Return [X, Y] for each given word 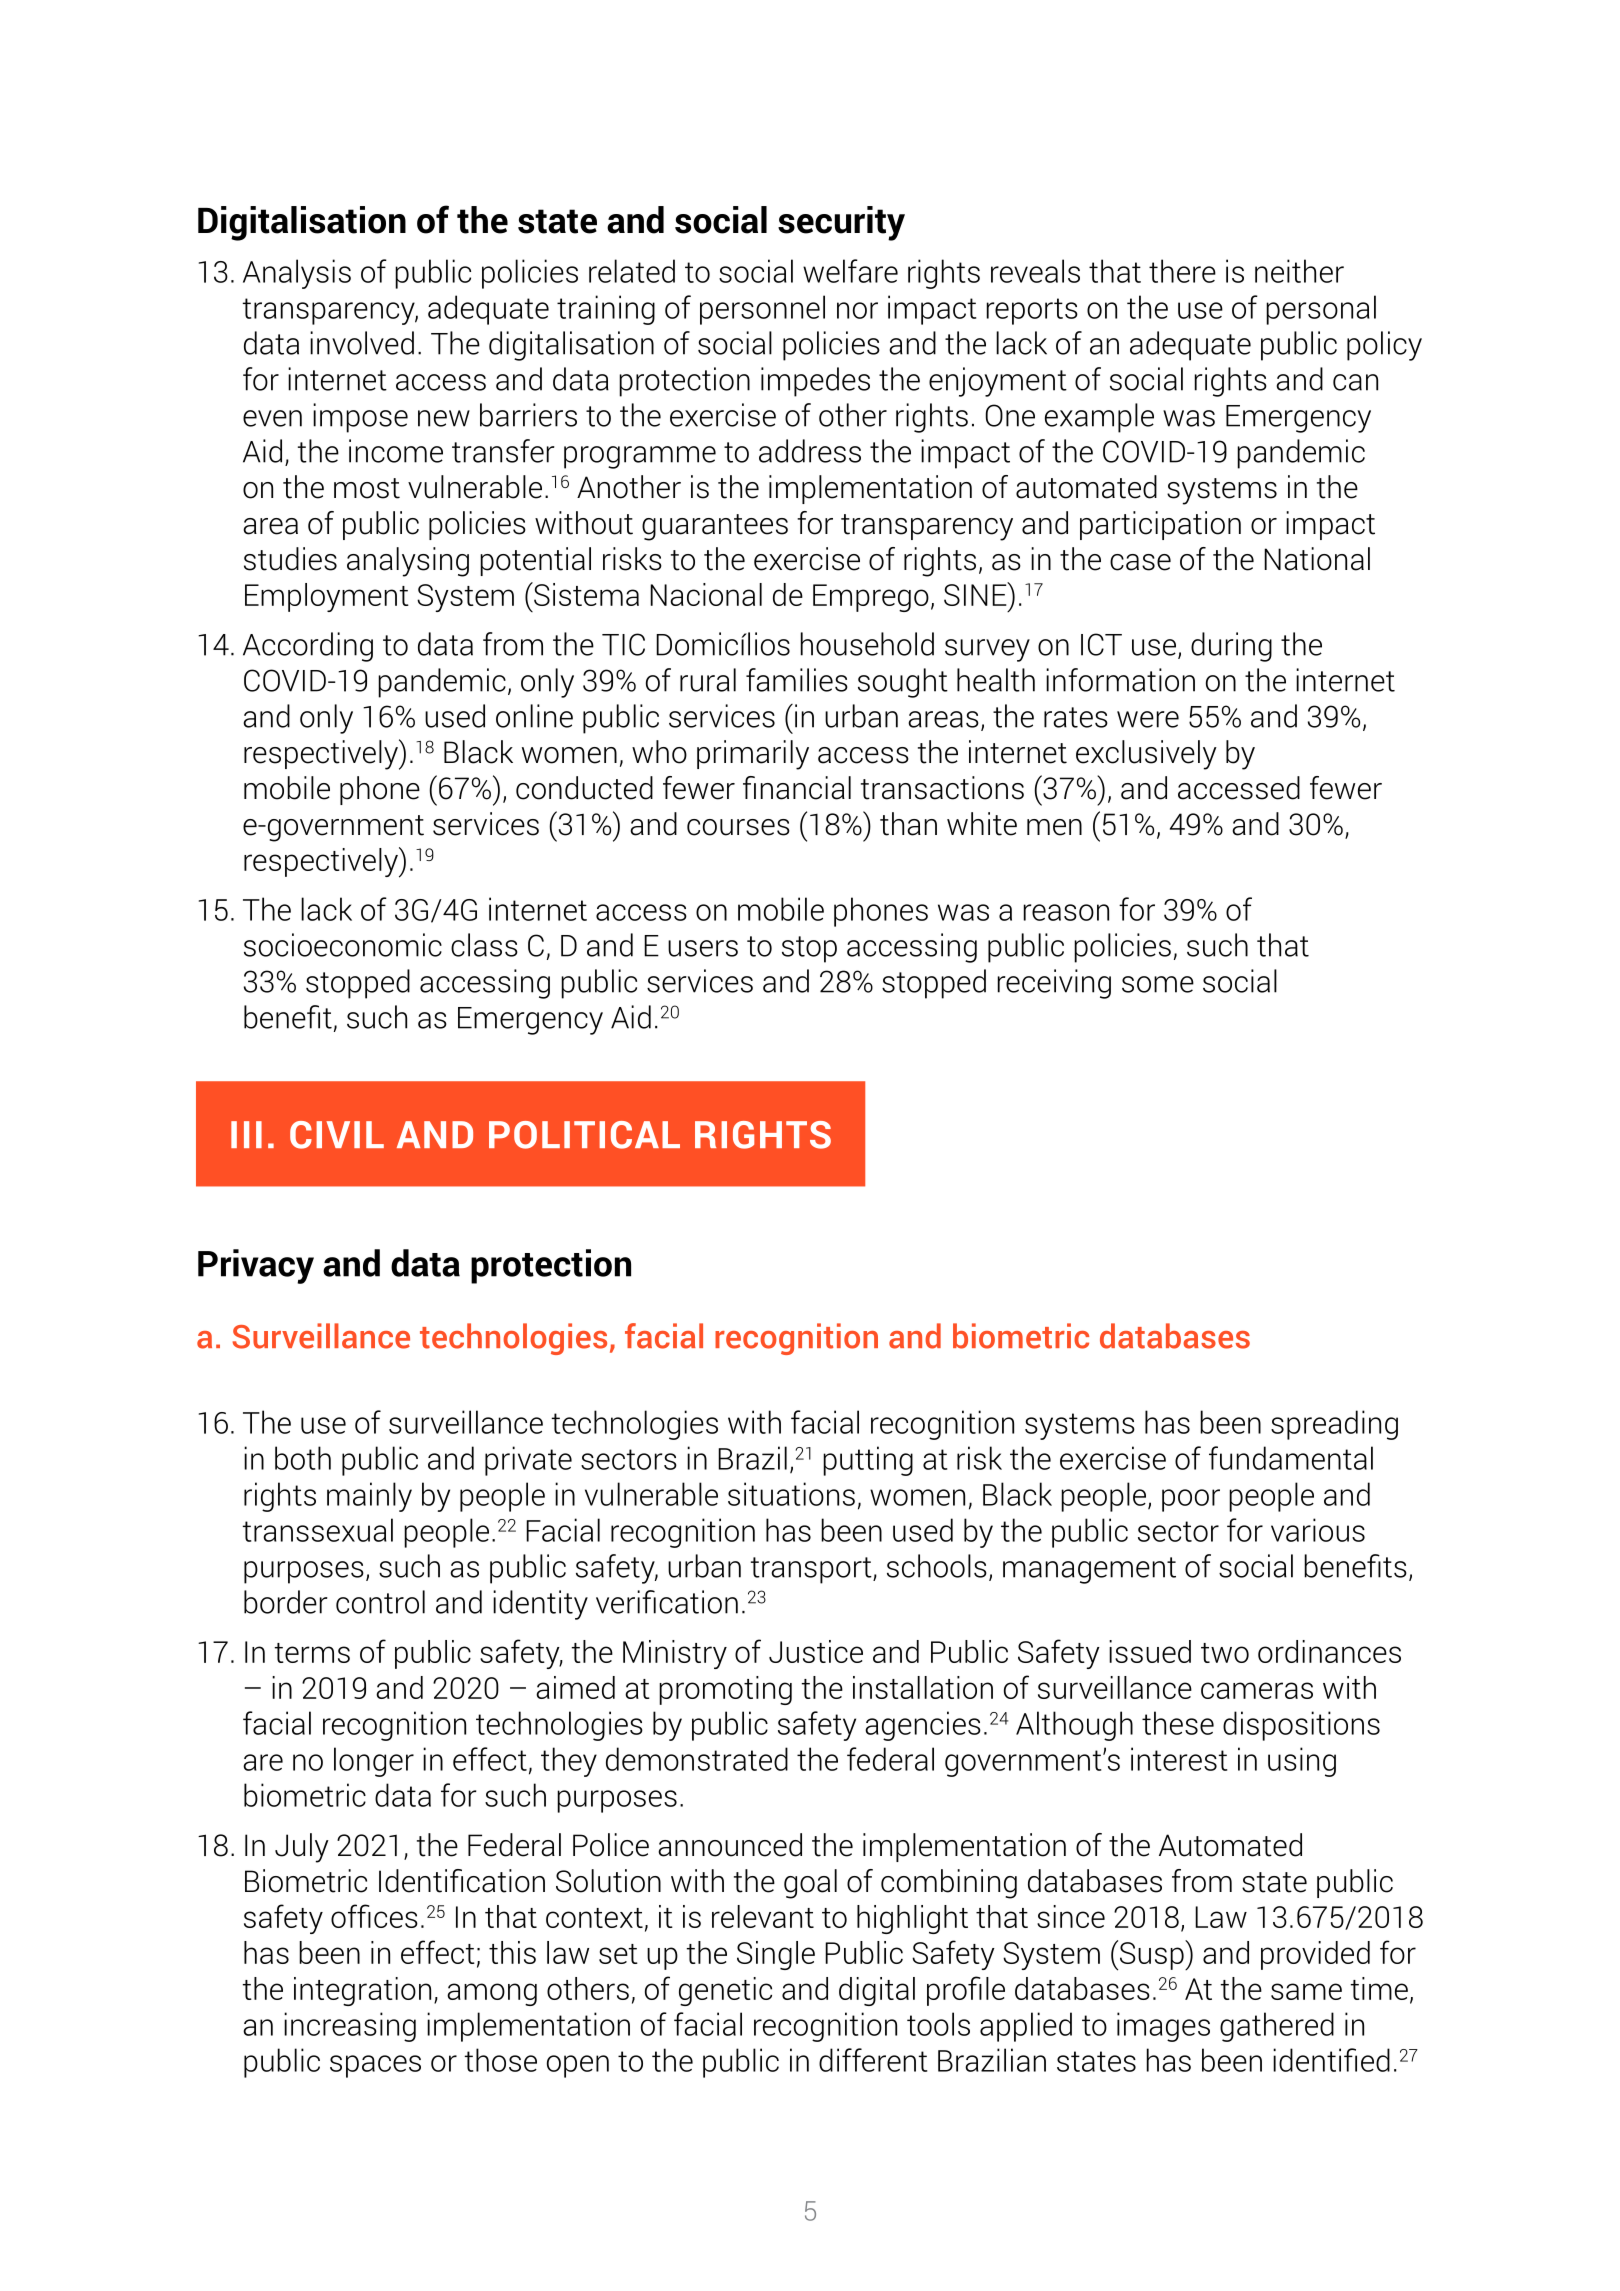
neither [1299, 271]
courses [738, 827]
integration [362, 1991]
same [1306, 1991]
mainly [369, 1497]
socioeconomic [343, 945]
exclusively [1146, 755]
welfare [850, 271]
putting [868, 1461]
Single [776, 1955]
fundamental [1291, 1458]
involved [362, 343]
